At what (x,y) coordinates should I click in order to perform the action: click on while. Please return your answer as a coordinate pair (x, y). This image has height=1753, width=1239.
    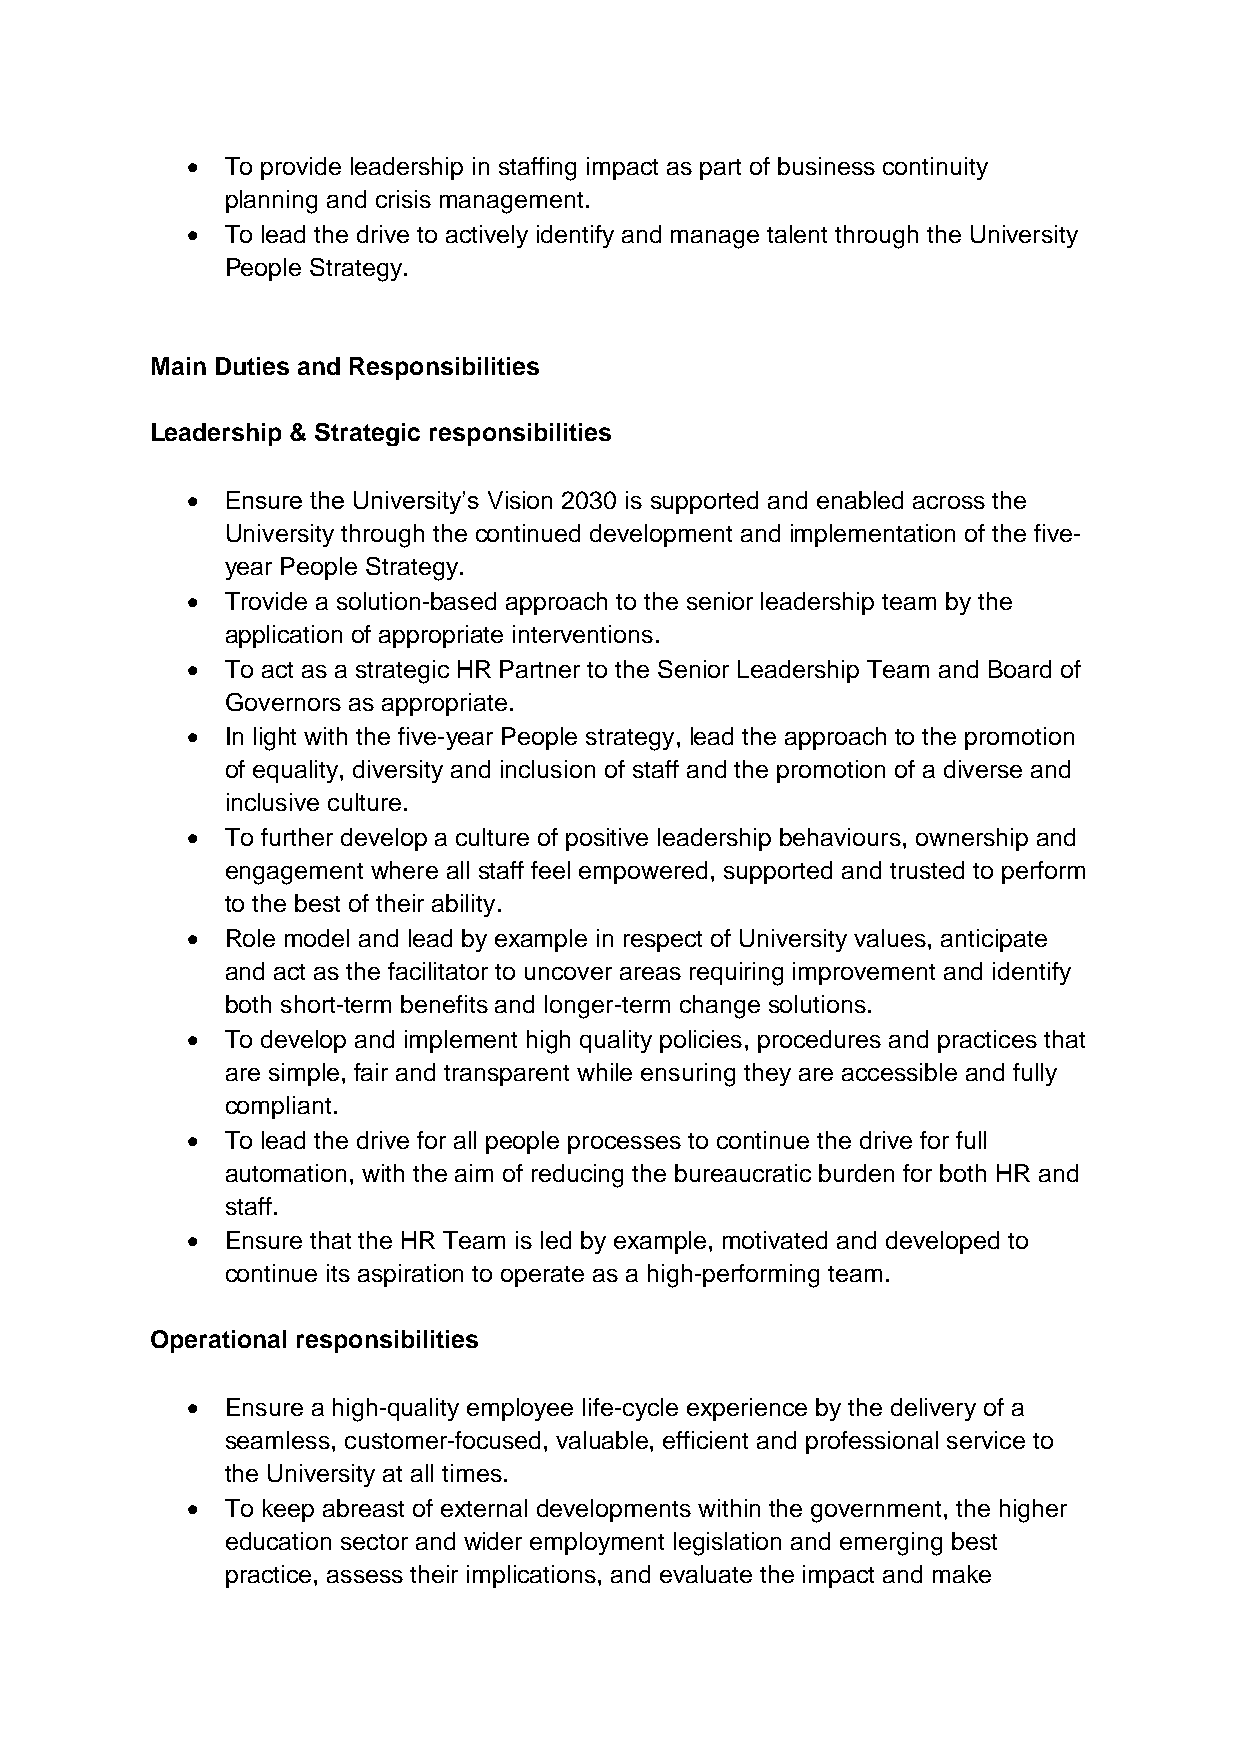
    Looking at the image, I should click on (604, 1072).
